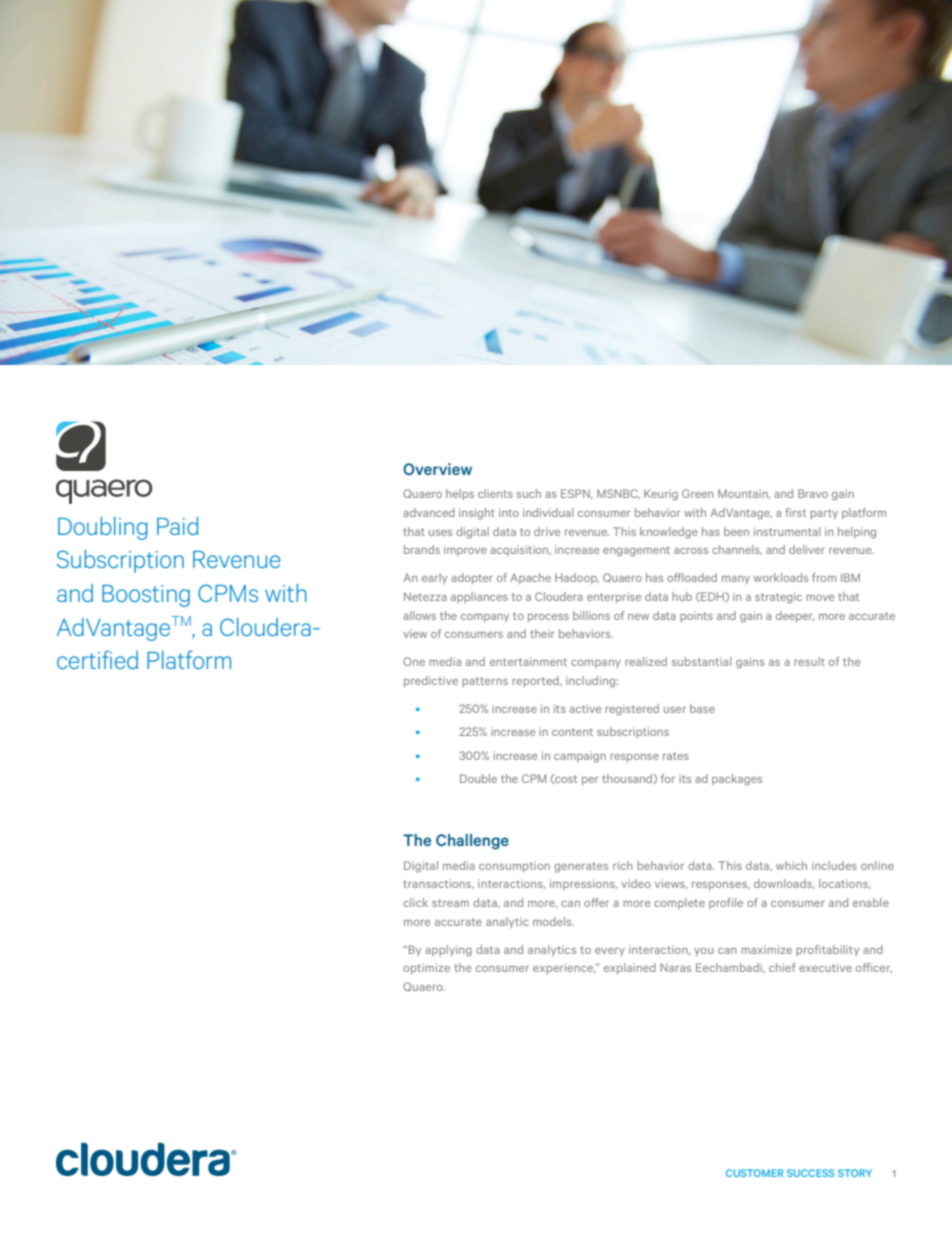  Describe the element at coordinates (795, 512) in the image. I see `first` at that location.
